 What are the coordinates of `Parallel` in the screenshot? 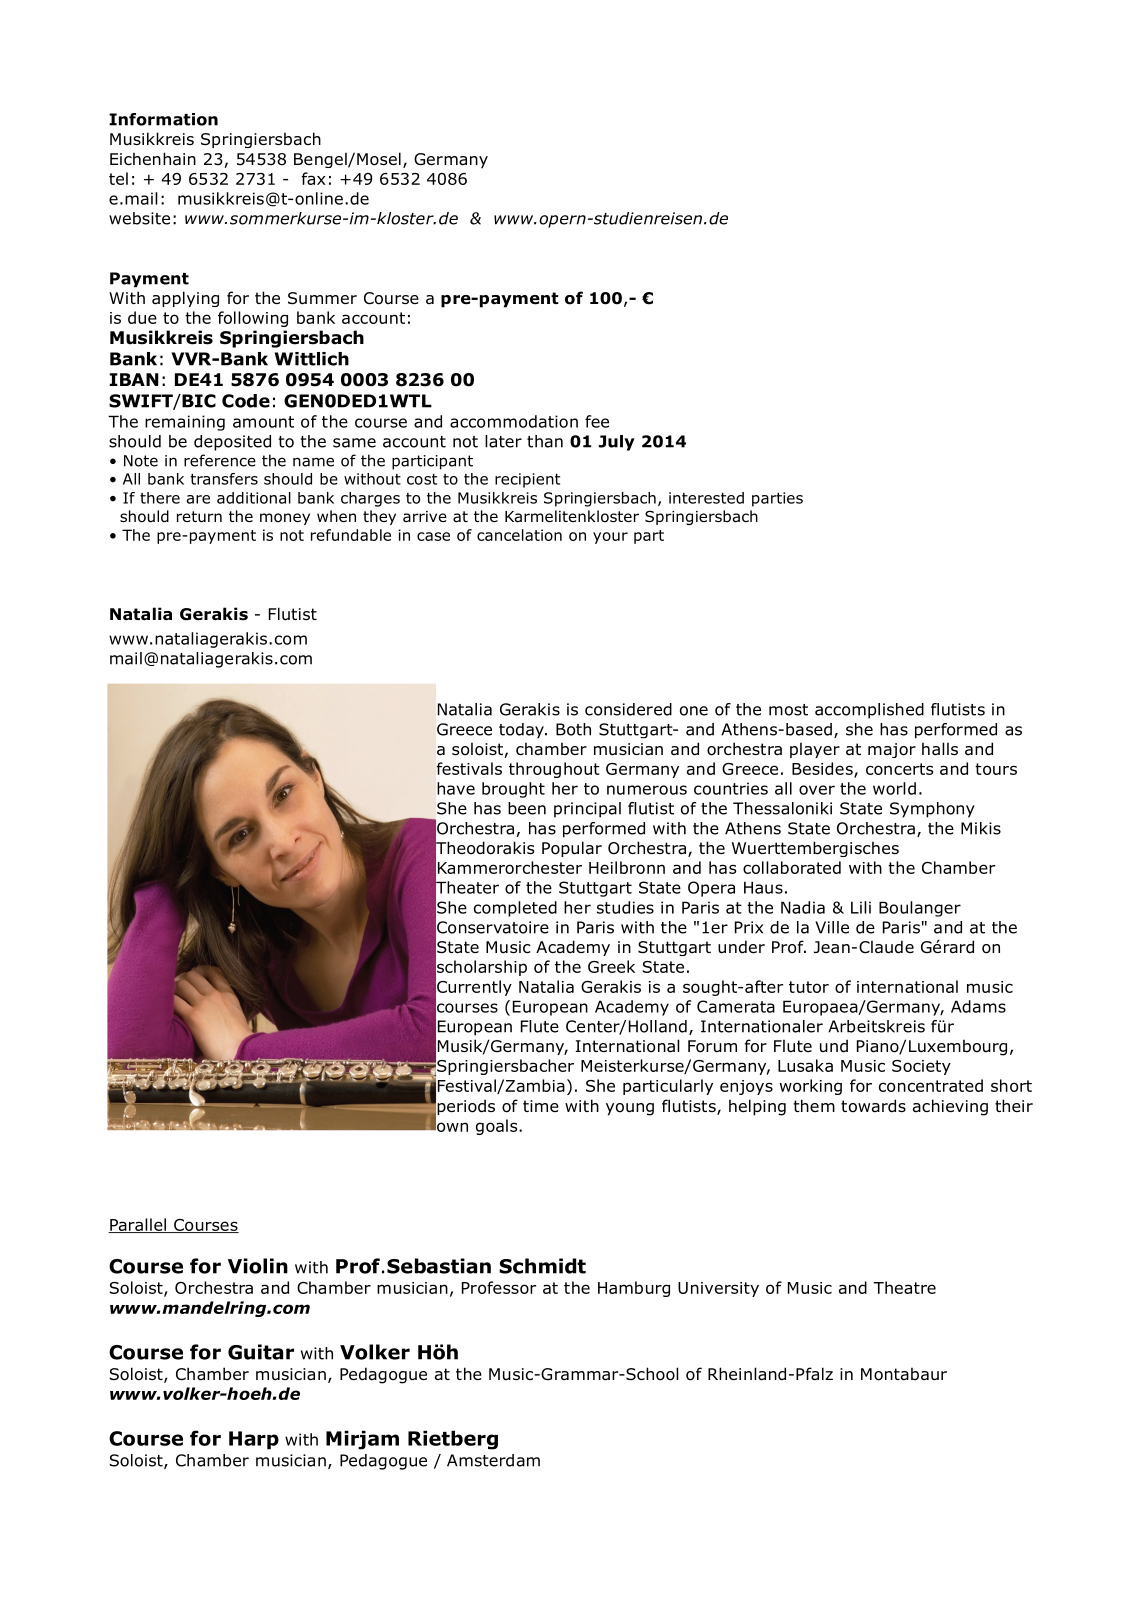 It's located at (138, 1225).
